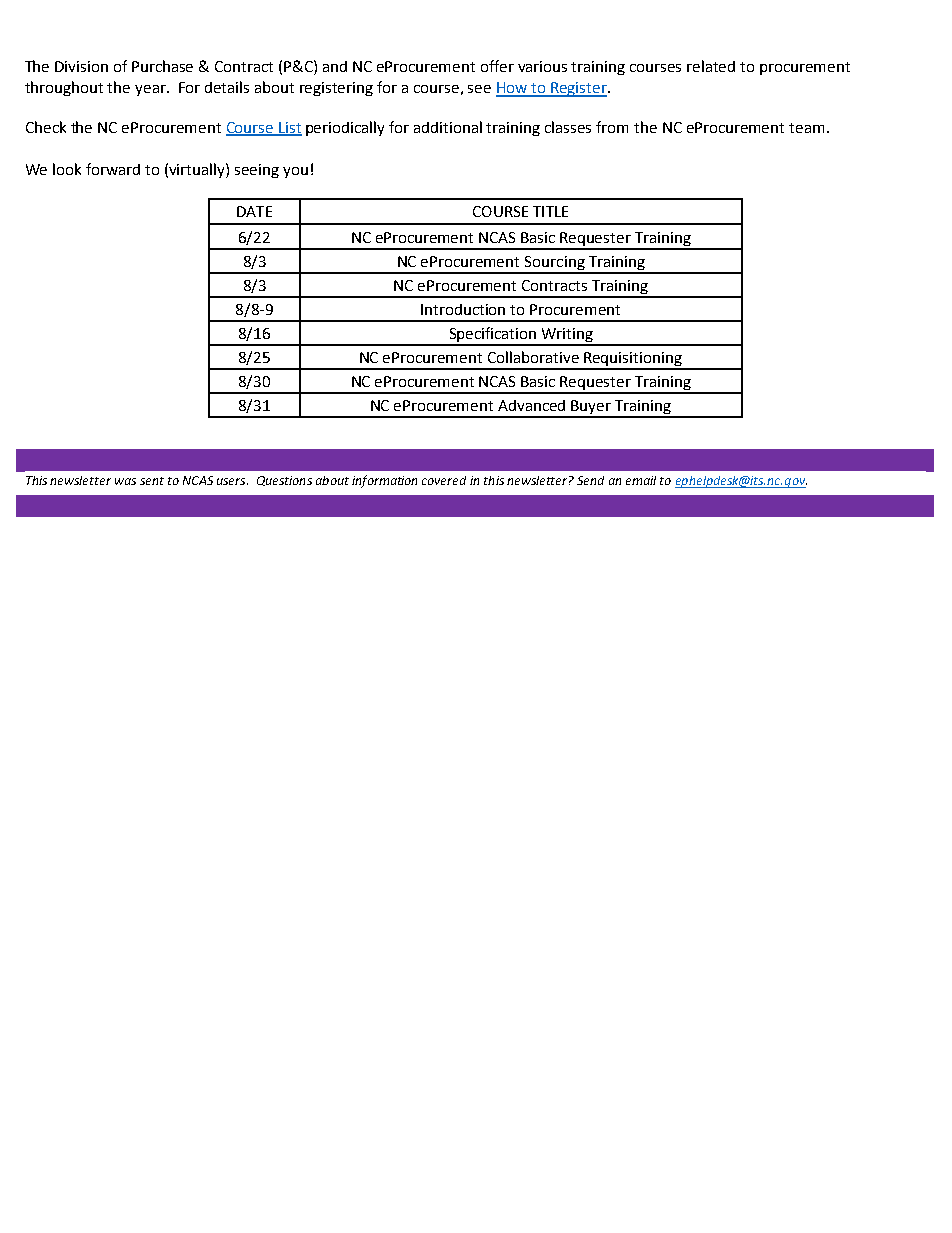 The image size is (952, 1233). I want to click on Introduction, so click(463, 309).
